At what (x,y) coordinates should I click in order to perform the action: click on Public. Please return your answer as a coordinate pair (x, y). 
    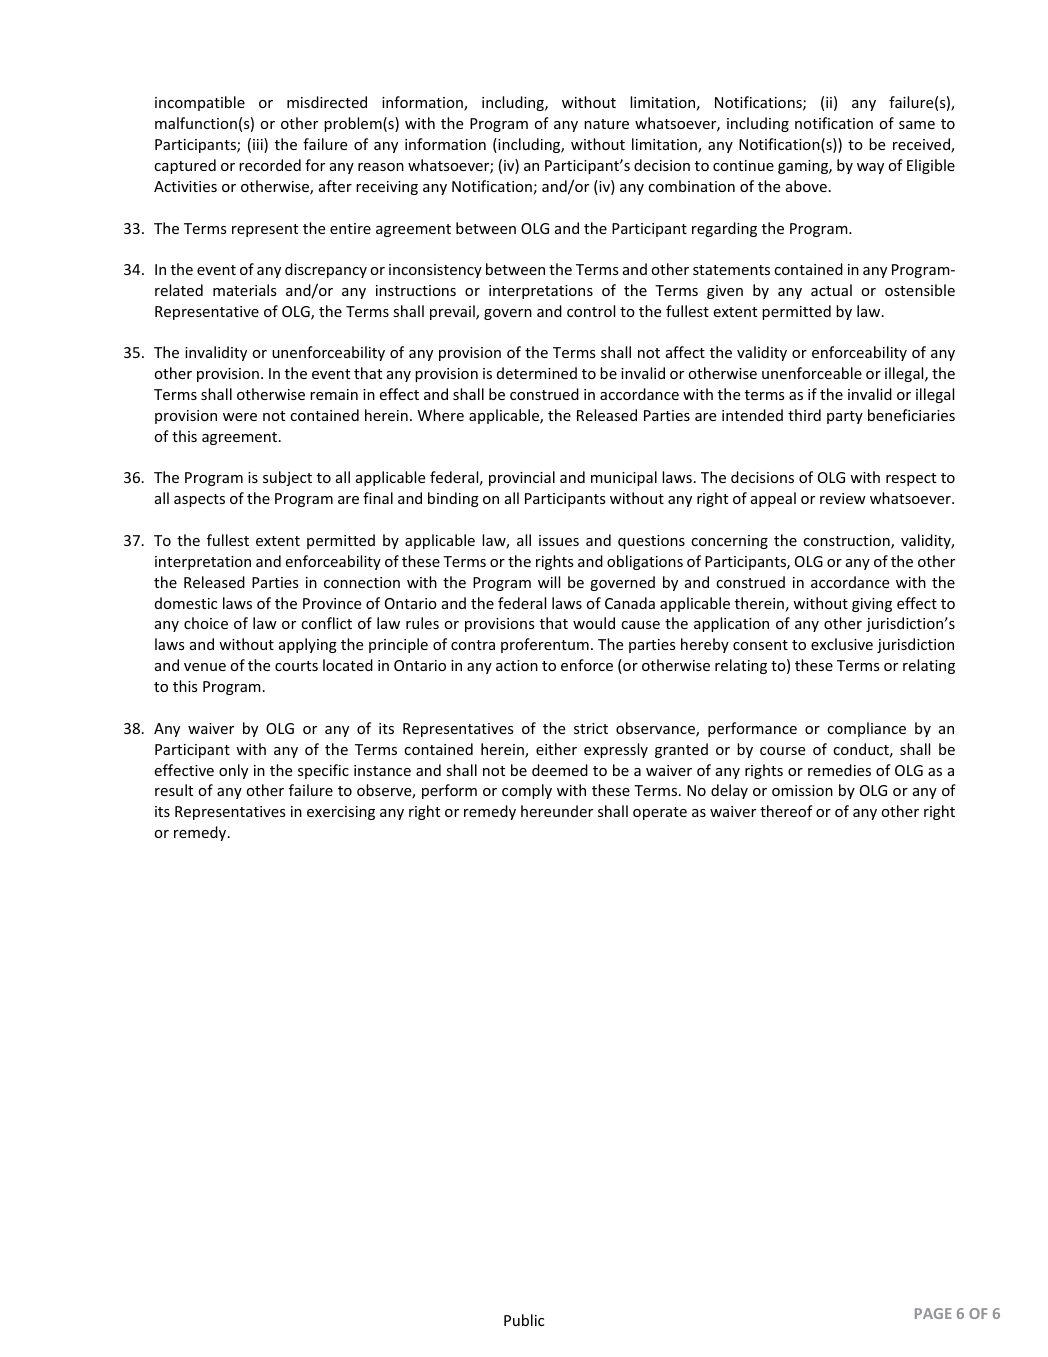
    Looking at the image, I should click on (524, 1320).
